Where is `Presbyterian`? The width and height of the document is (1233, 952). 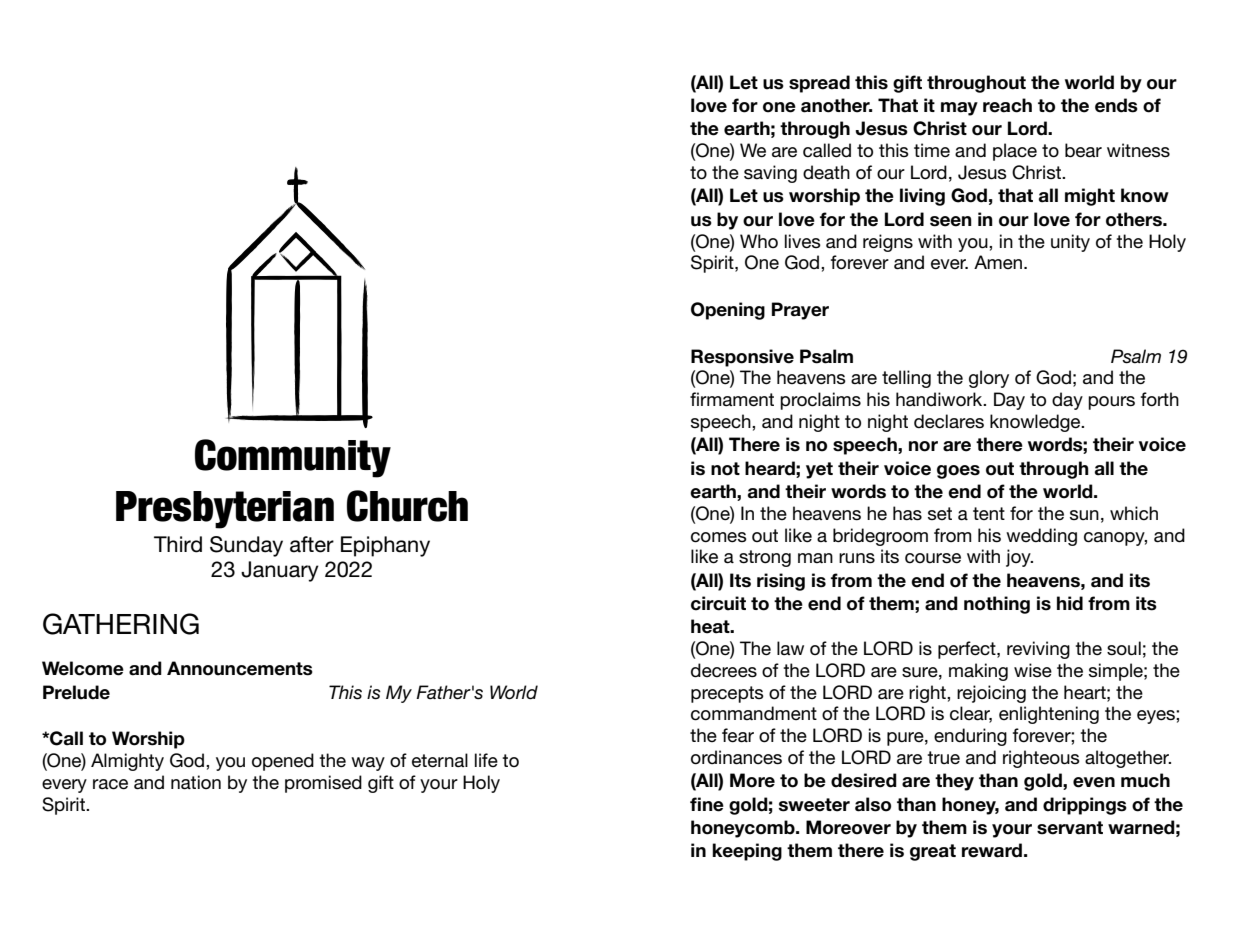
Presbyterian is located at coordinates (225, 510).
